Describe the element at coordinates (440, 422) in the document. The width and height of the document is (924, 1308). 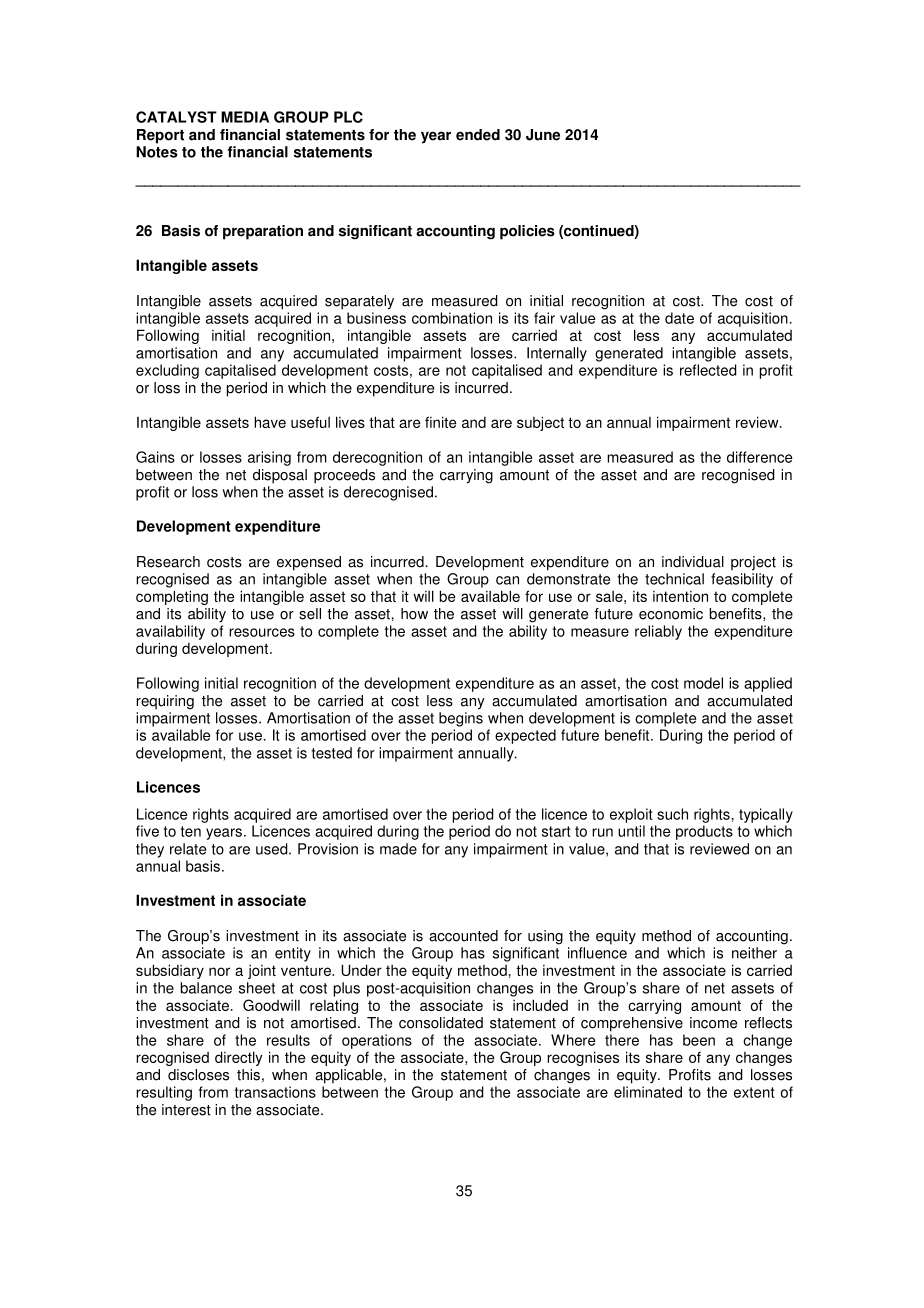
I see `finite` at that location.
